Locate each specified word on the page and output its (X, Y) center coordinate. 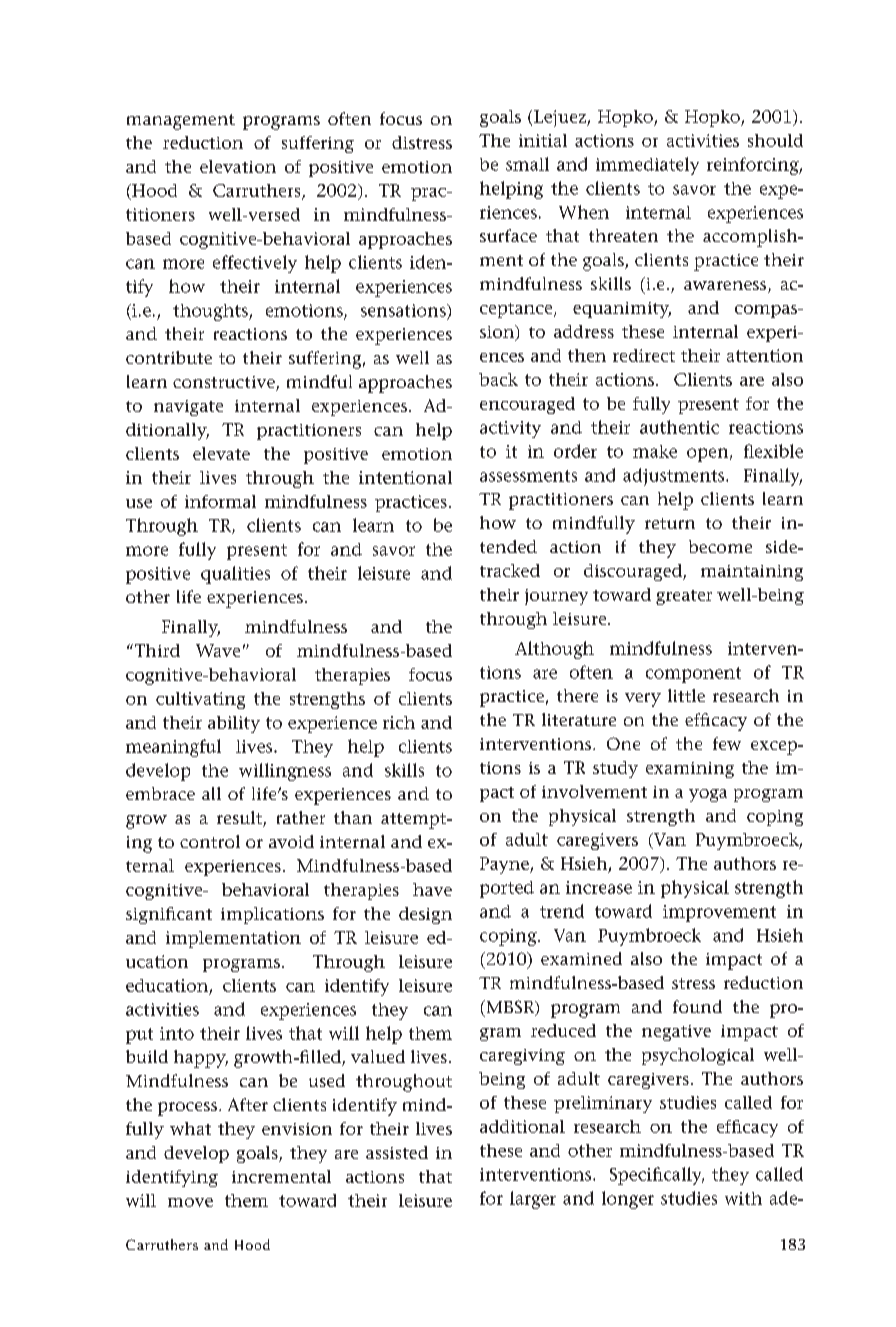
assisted (397, 1152)
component (693, 675)
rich (399, 722)
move (190, 1202)
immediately (647, 166)
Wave (218, 650)
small (527, 164)
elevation (238, 166)
